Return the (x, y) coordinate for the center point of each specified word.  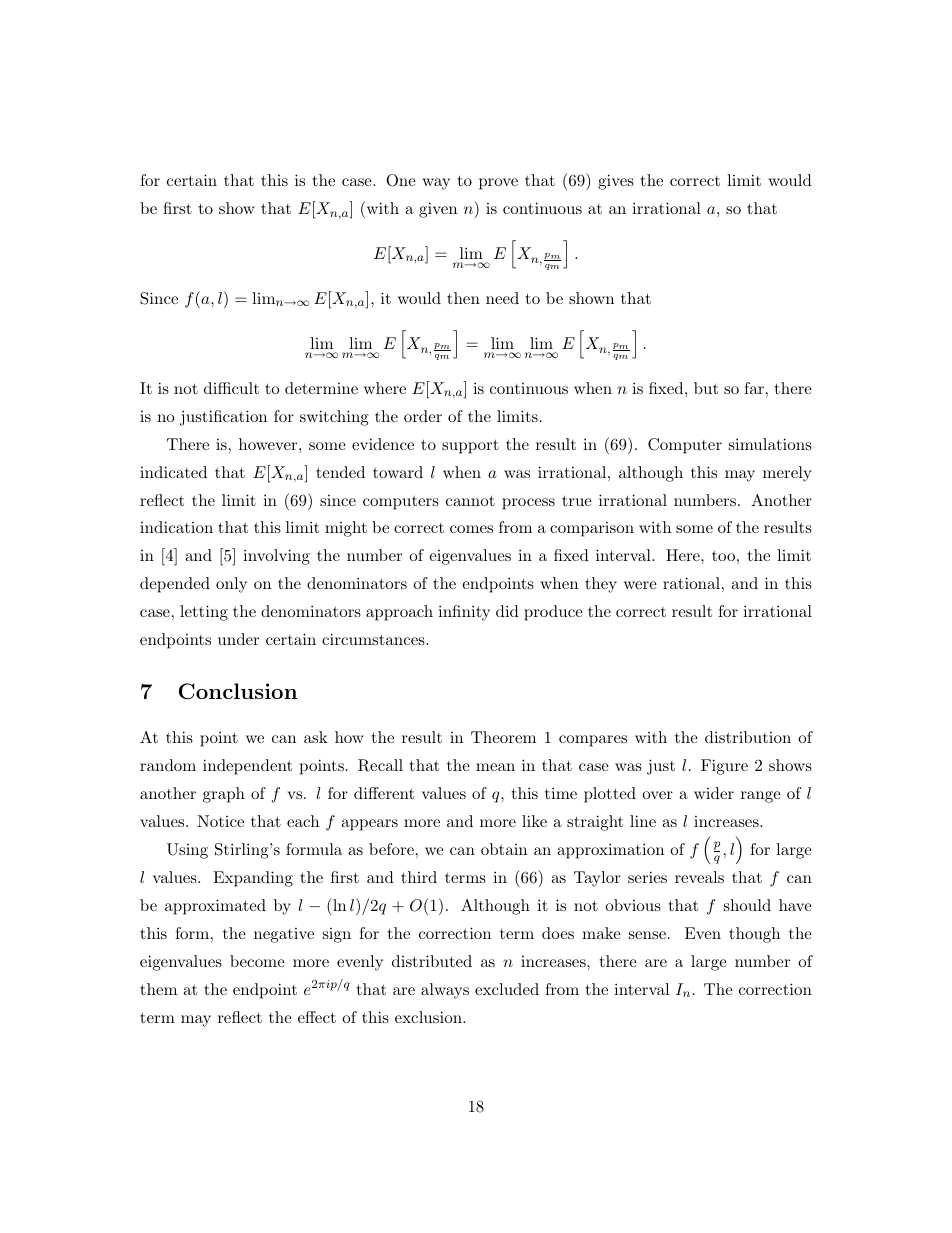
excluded (507, 989)
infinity (464, 613)
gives (616, 182)
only (231, 585)
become (257, 961)
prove (498, 184)
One (401, 180)
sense (647, 935)
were (640, 585)
